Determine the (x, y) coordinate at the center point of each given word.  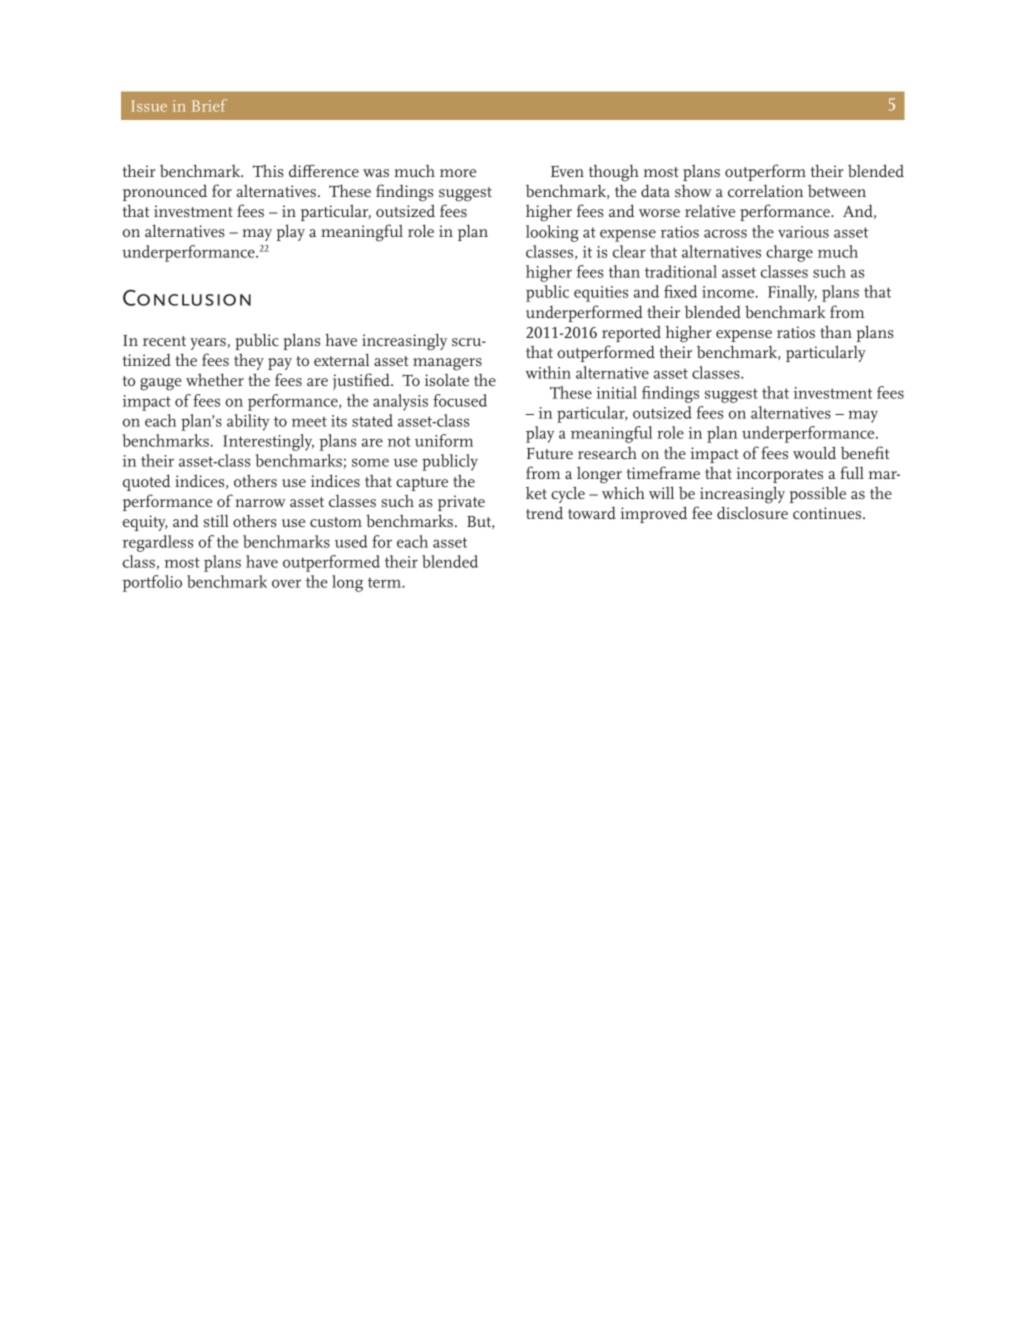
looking (552, 233)
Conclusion (187, 297)
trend (544, 512)
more (458, 173)
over (286, 583)
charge (789, 253)
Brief (209, 105)
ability (248, 422)
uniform (444, 440)
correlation (765, 191)
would (814, 452)
